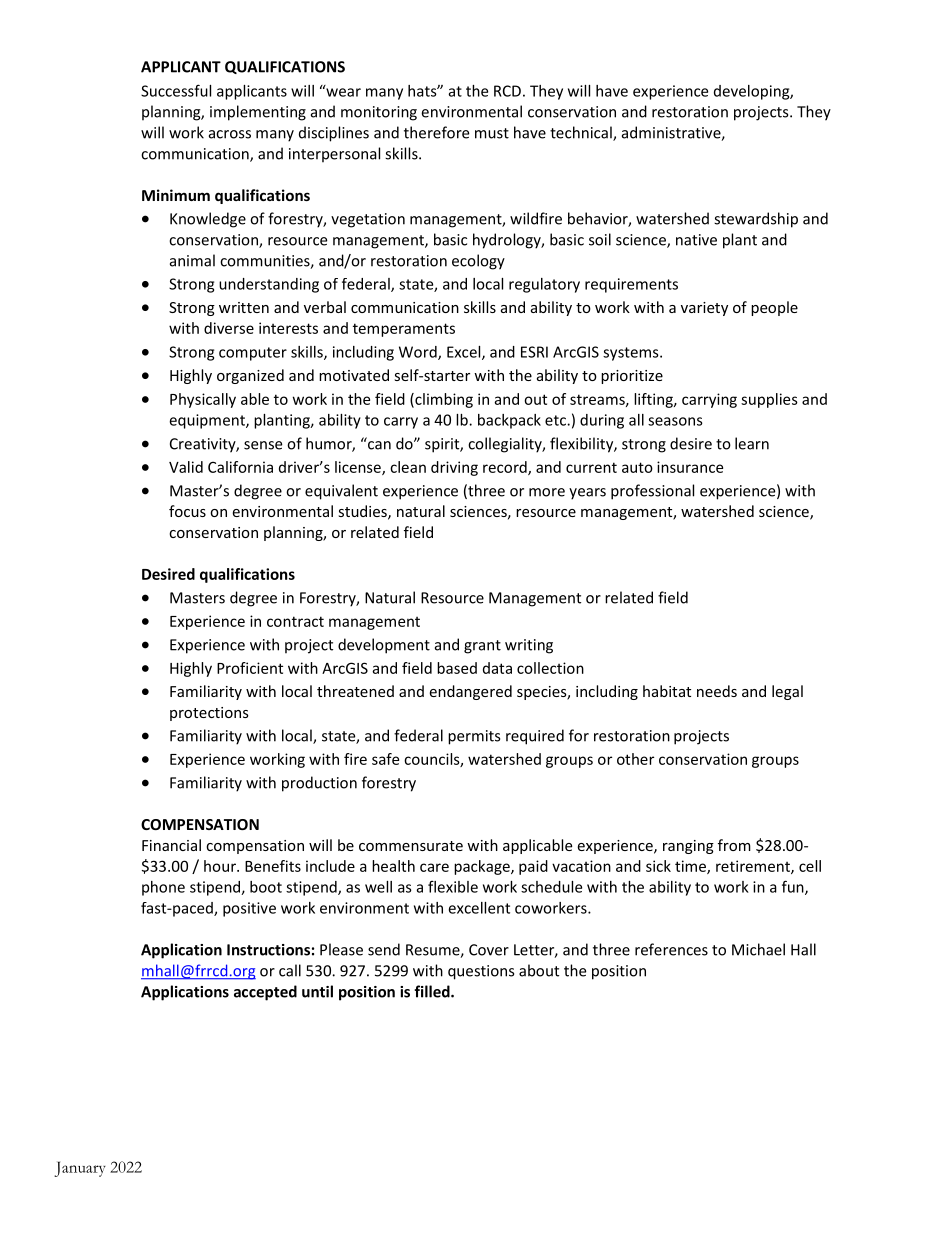  Describe the element at coordinates (80, 1169) in the screenshot. I see `January` at that location.
